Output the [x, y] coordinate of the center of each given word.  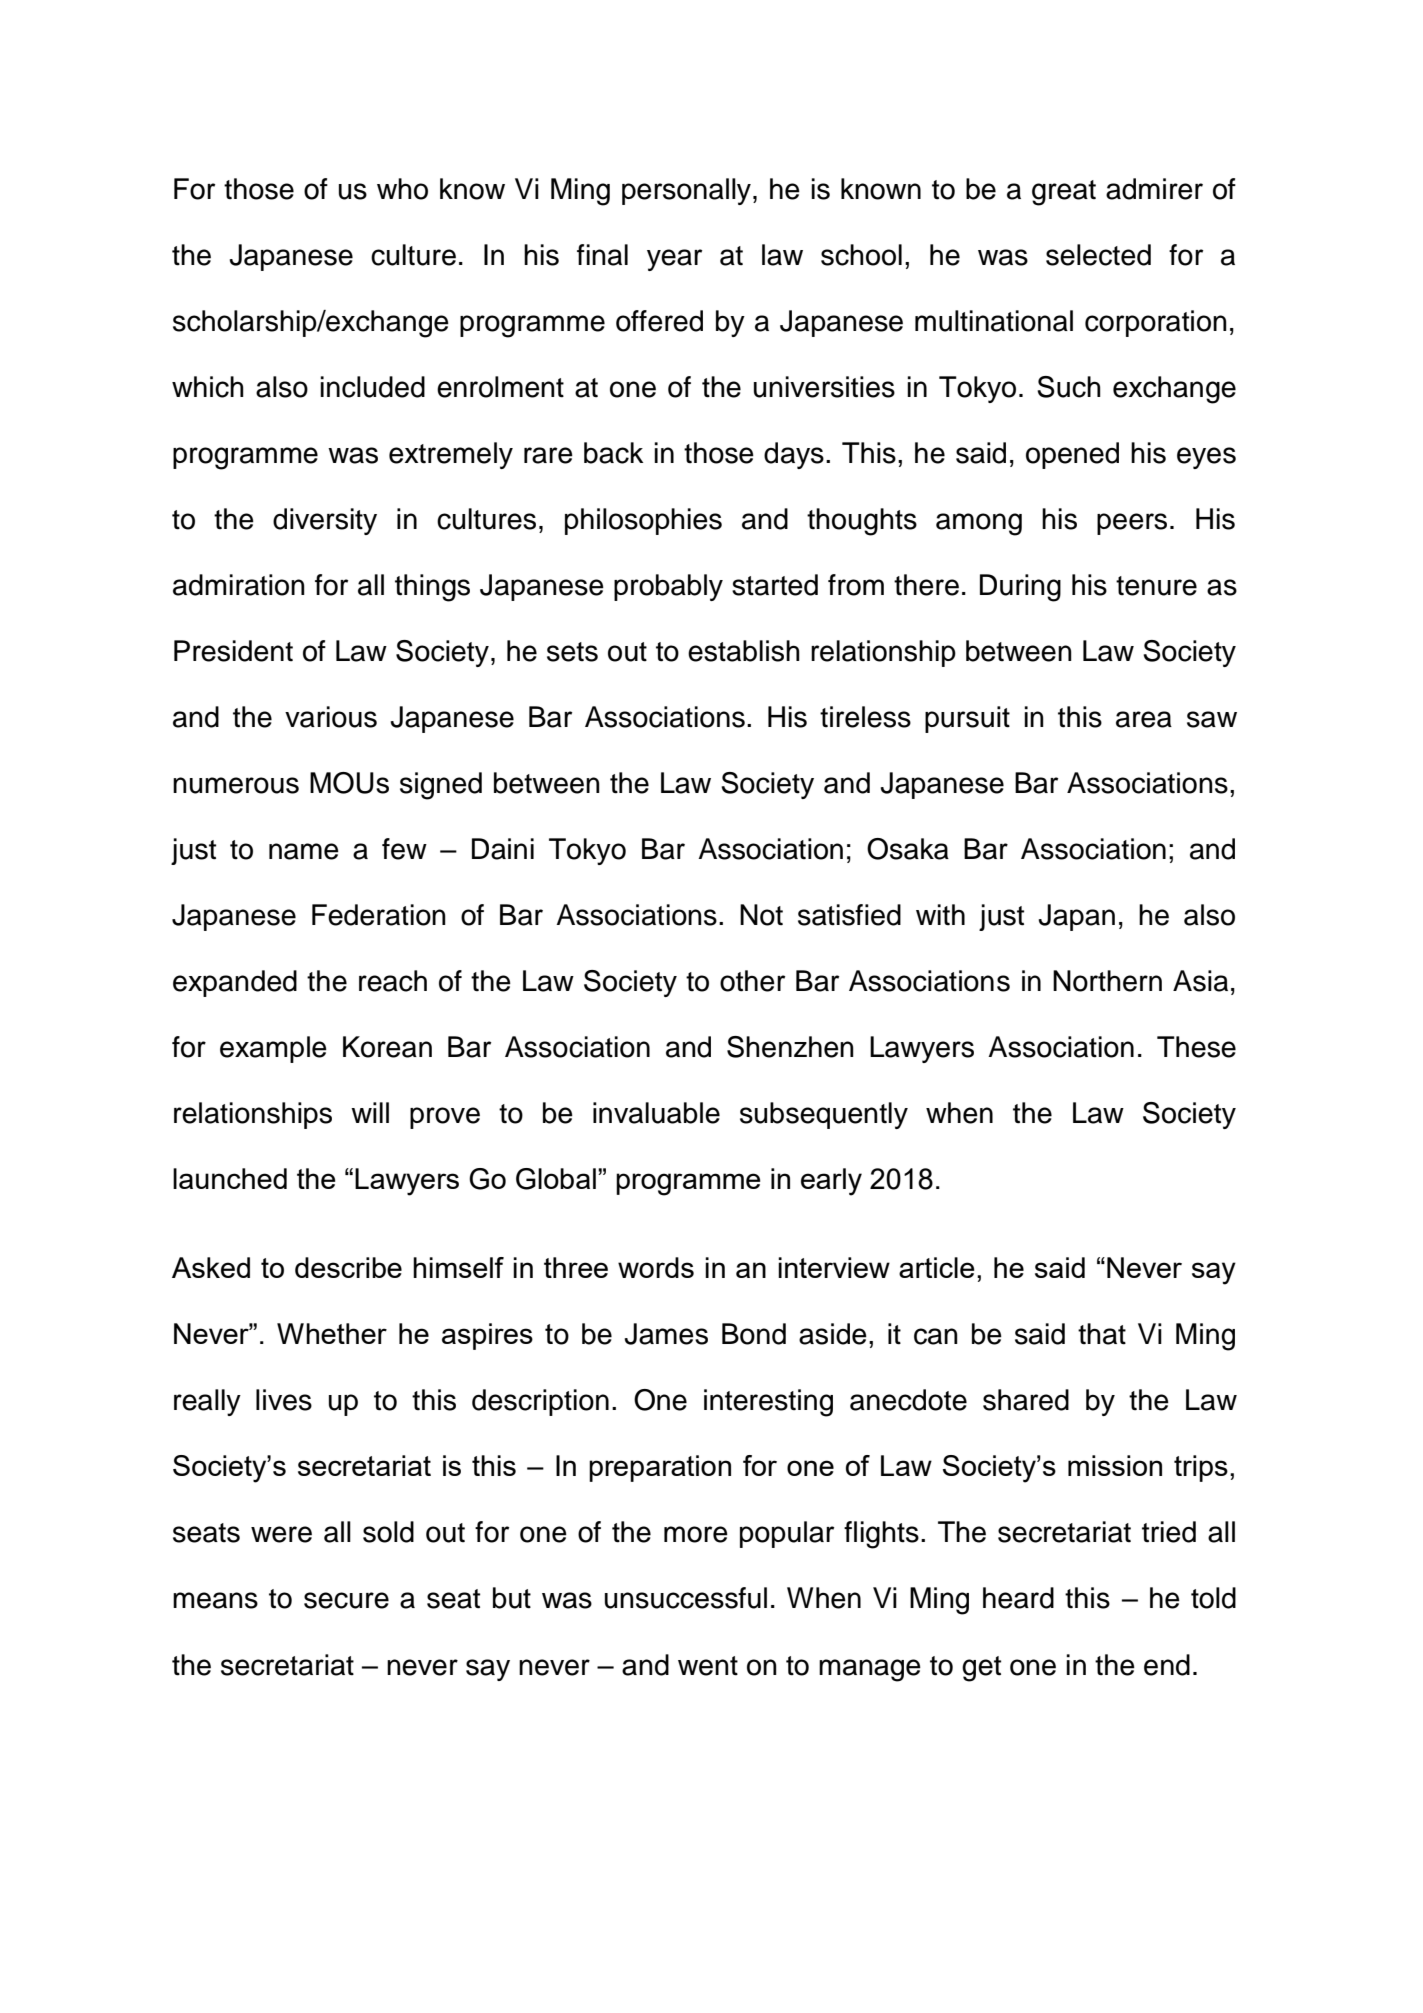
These [1196, 1047]
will [370, 1112]
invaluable [656, 1113]
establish [744, 651]
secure [346, 1600]
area [1144, 719]
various [331, 717]
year [674, 260]
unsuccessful [686, 1598]
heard [1018, 1598]
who [402, 189]
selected [1098, 255]
